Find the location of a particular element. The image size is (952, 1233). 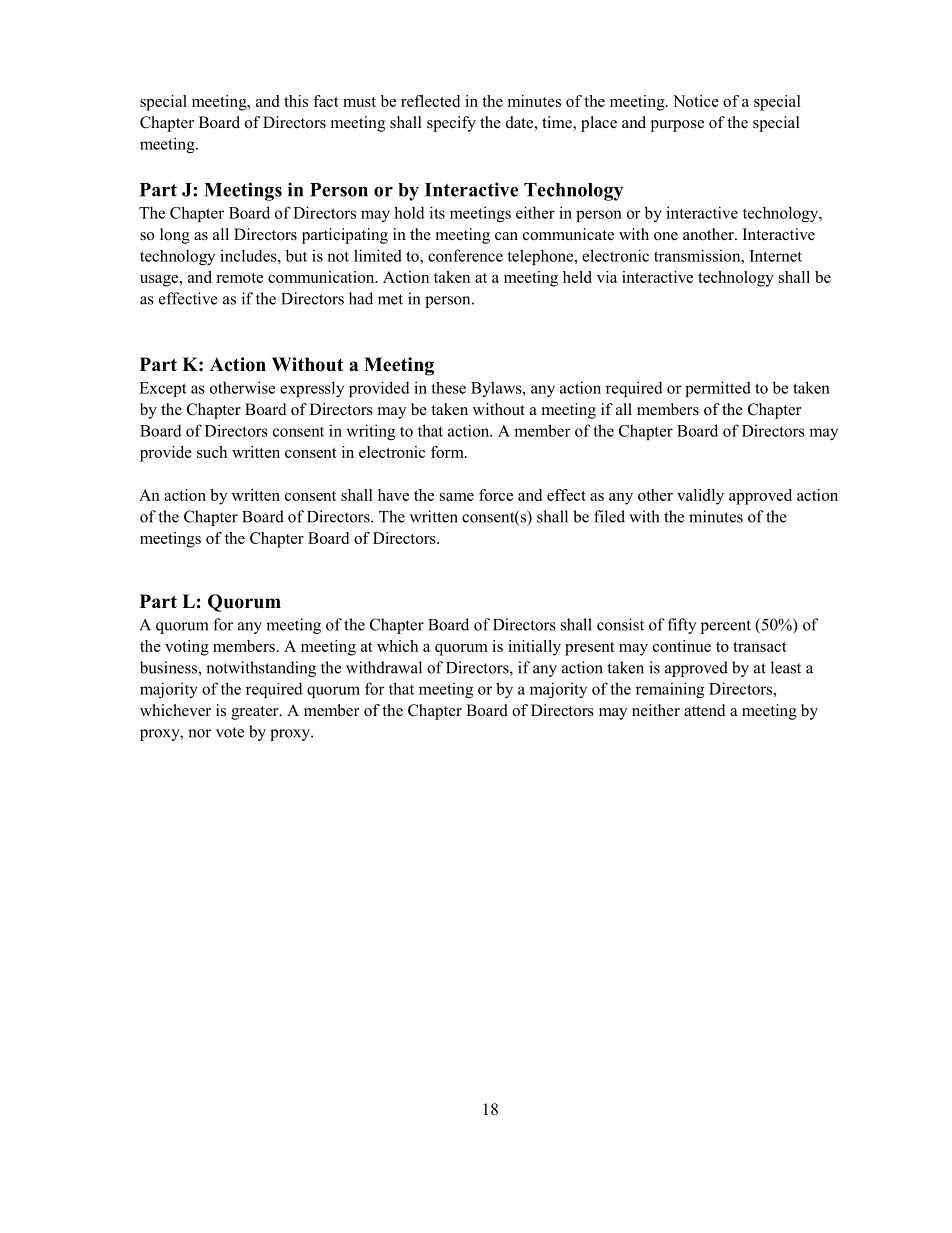

permitted is located at coordinates (718, 389).
